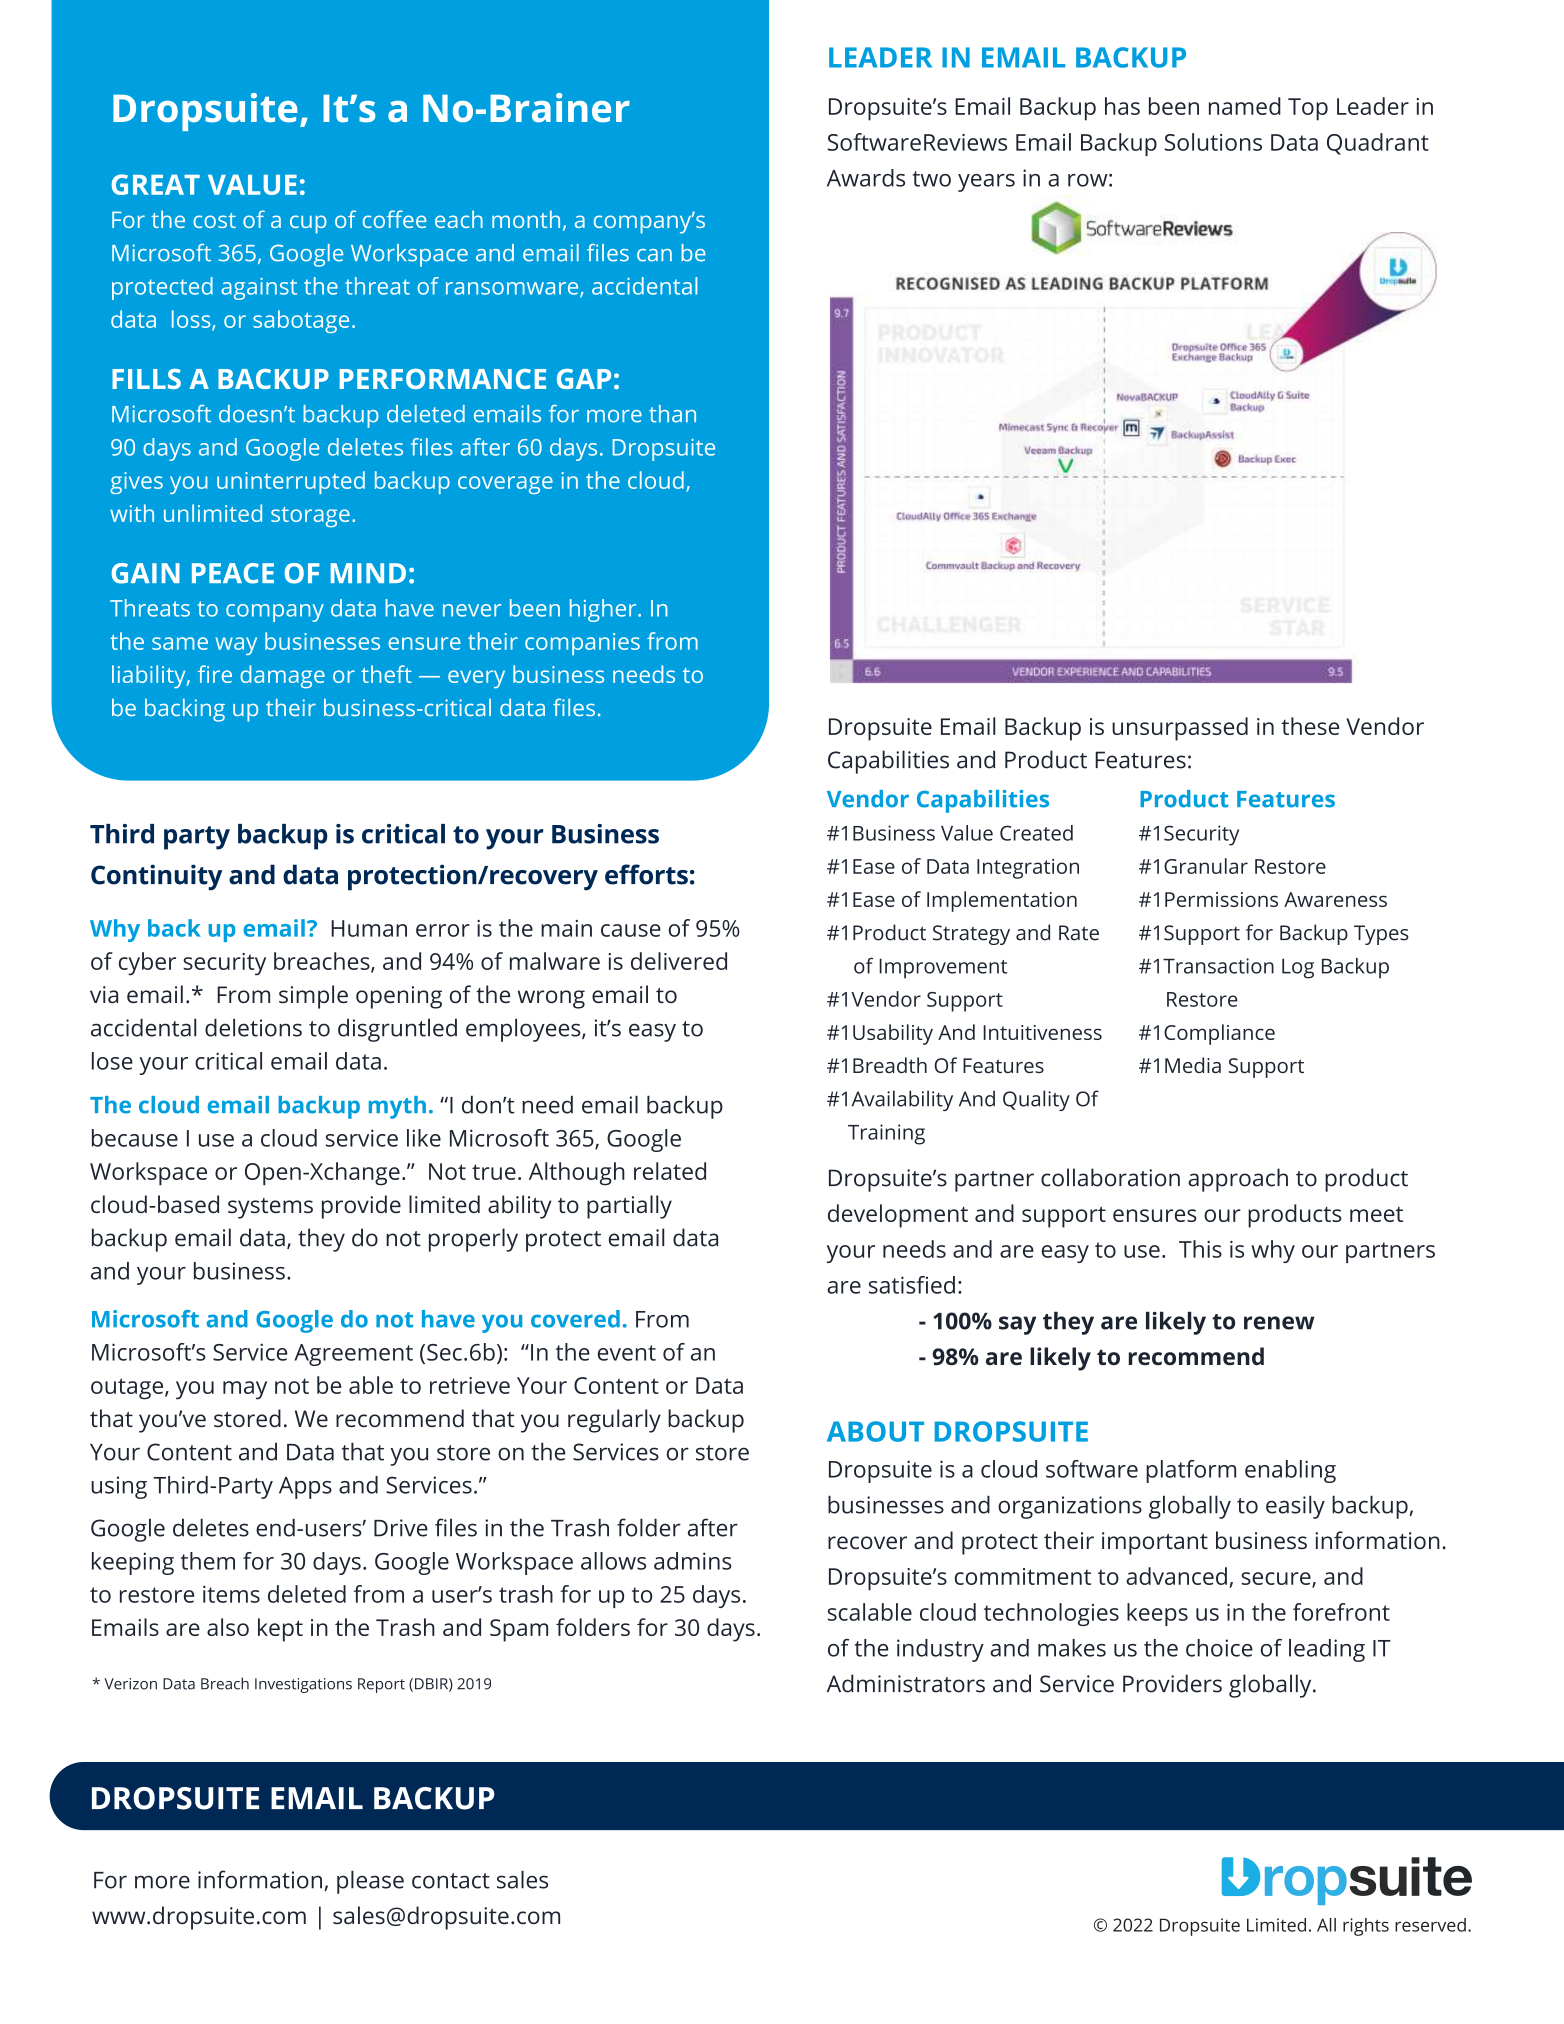 The height and width of the document is (2024, 1564). I want to click on contact, so click(451, 1881).
